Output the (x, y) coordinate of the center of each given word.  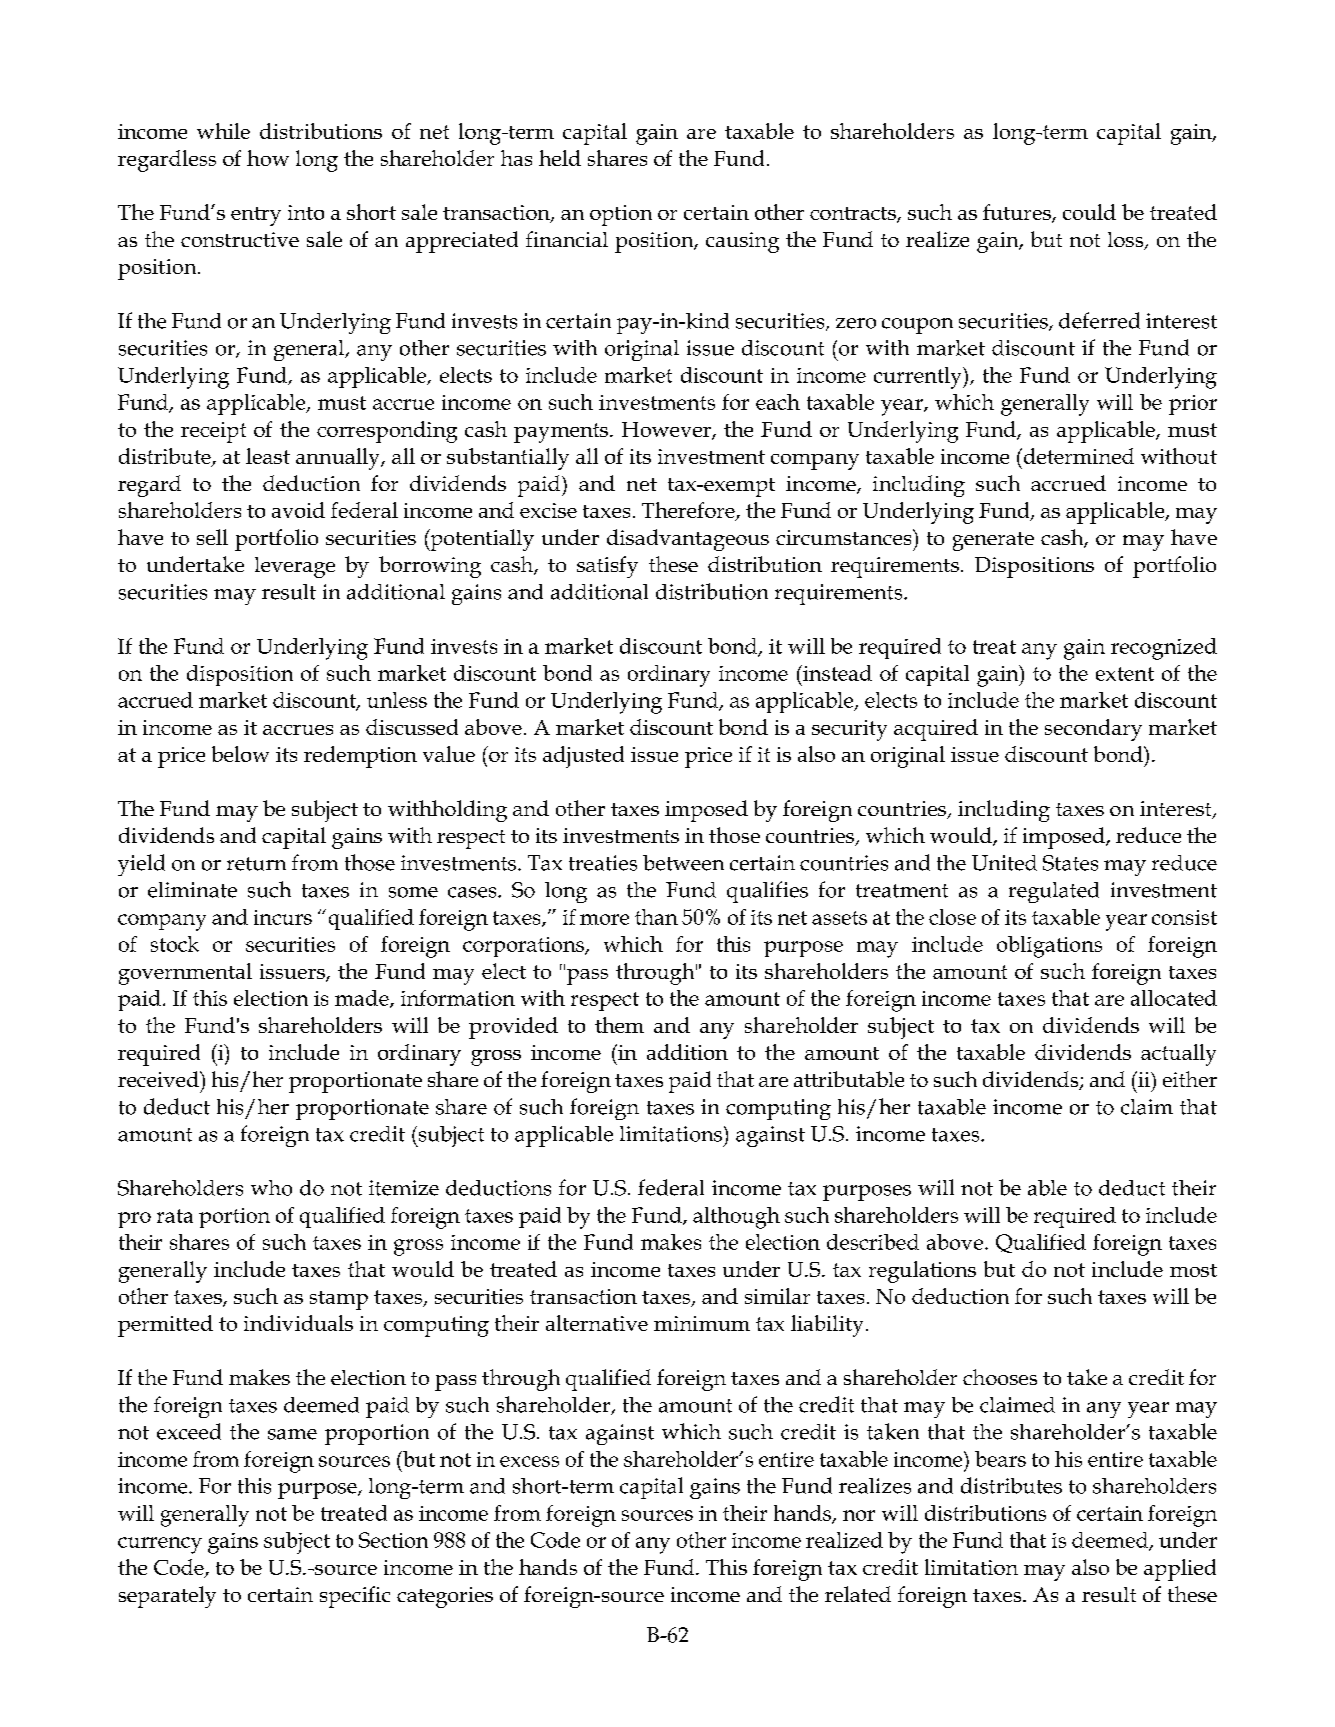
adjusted (583, 757)
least (268, 456)
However (667, 430)
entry (256, 216)
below (240, 754)
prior (1193, 405)
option (621, 215)
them (619, 1025)
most (1193, 1270)
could (1089, 212)
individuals (298, 1323)
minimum (702, 1323)
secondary (1093, 730)
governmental (185, 974)
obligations (1049, 947)
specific (355, 1597)
